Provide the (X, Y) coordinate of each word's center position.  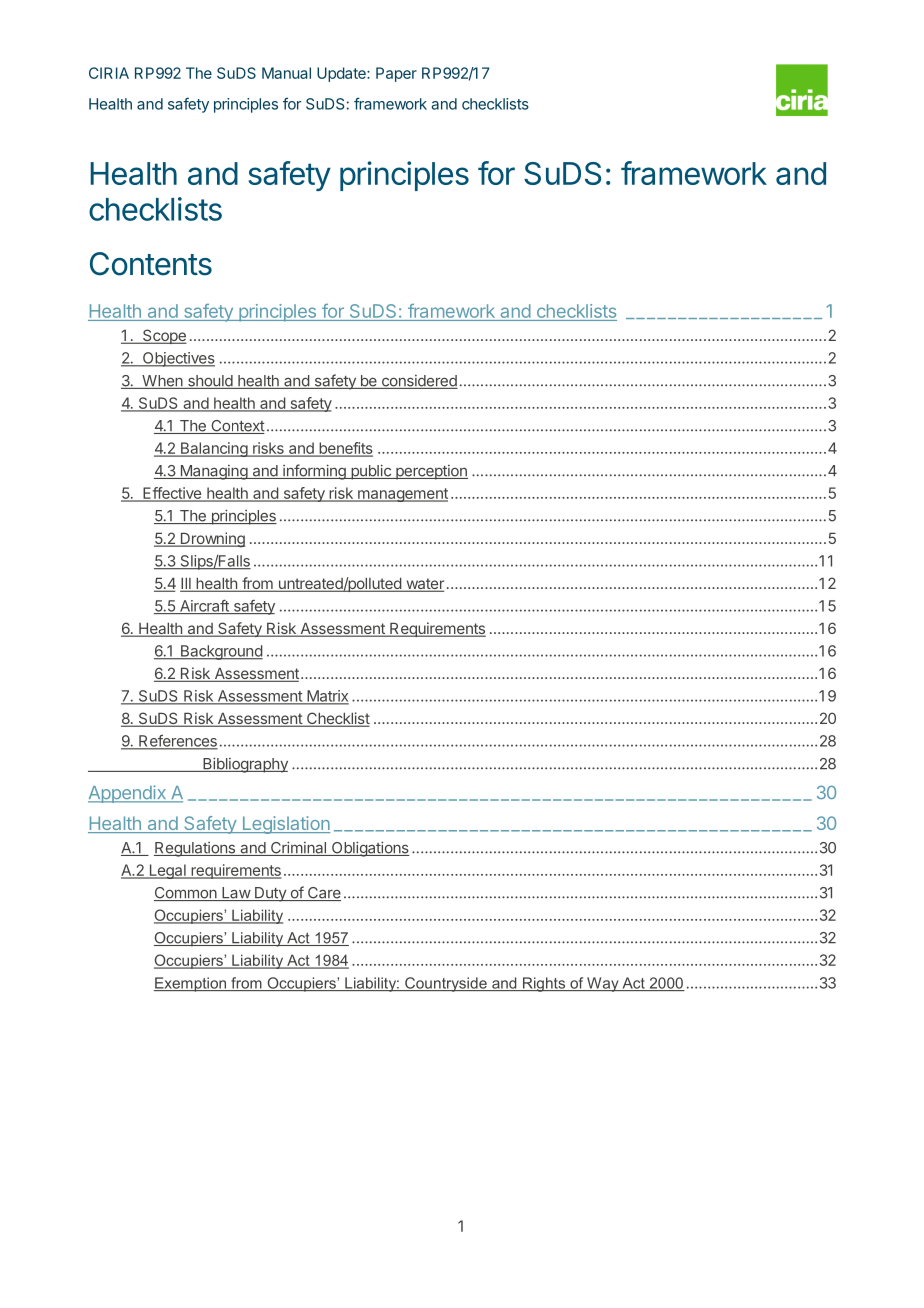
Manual (286, 73)
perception (431, 472)
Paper (396, 74)
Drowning (211, 540)
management (402, 495)
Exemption (191, 984)
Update (342, 74)
